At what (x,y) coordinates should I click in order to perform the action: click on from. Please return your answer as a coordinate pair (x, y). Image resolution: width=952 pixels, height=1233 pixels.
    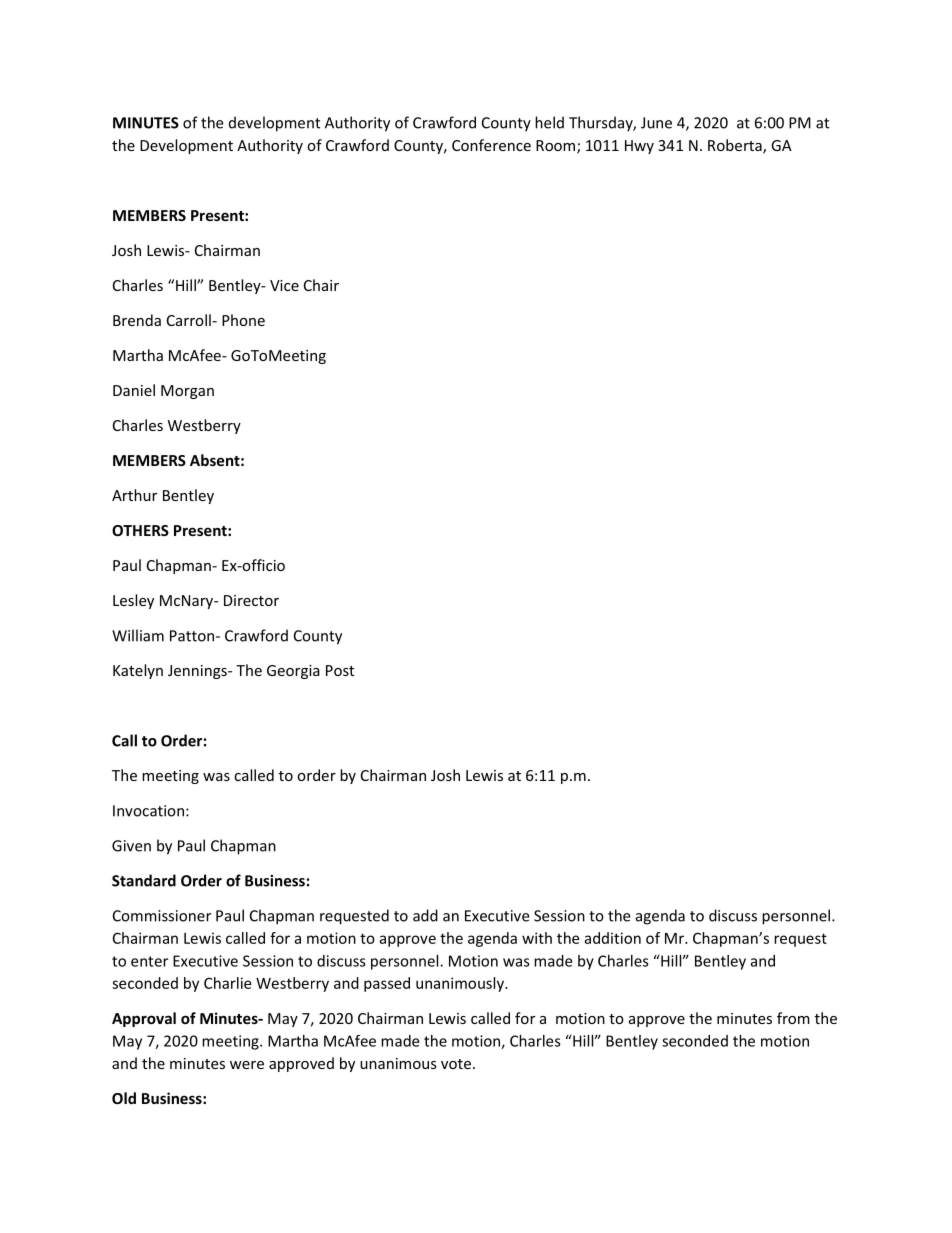
    Looking at the image, I should click on (793, 1018).
